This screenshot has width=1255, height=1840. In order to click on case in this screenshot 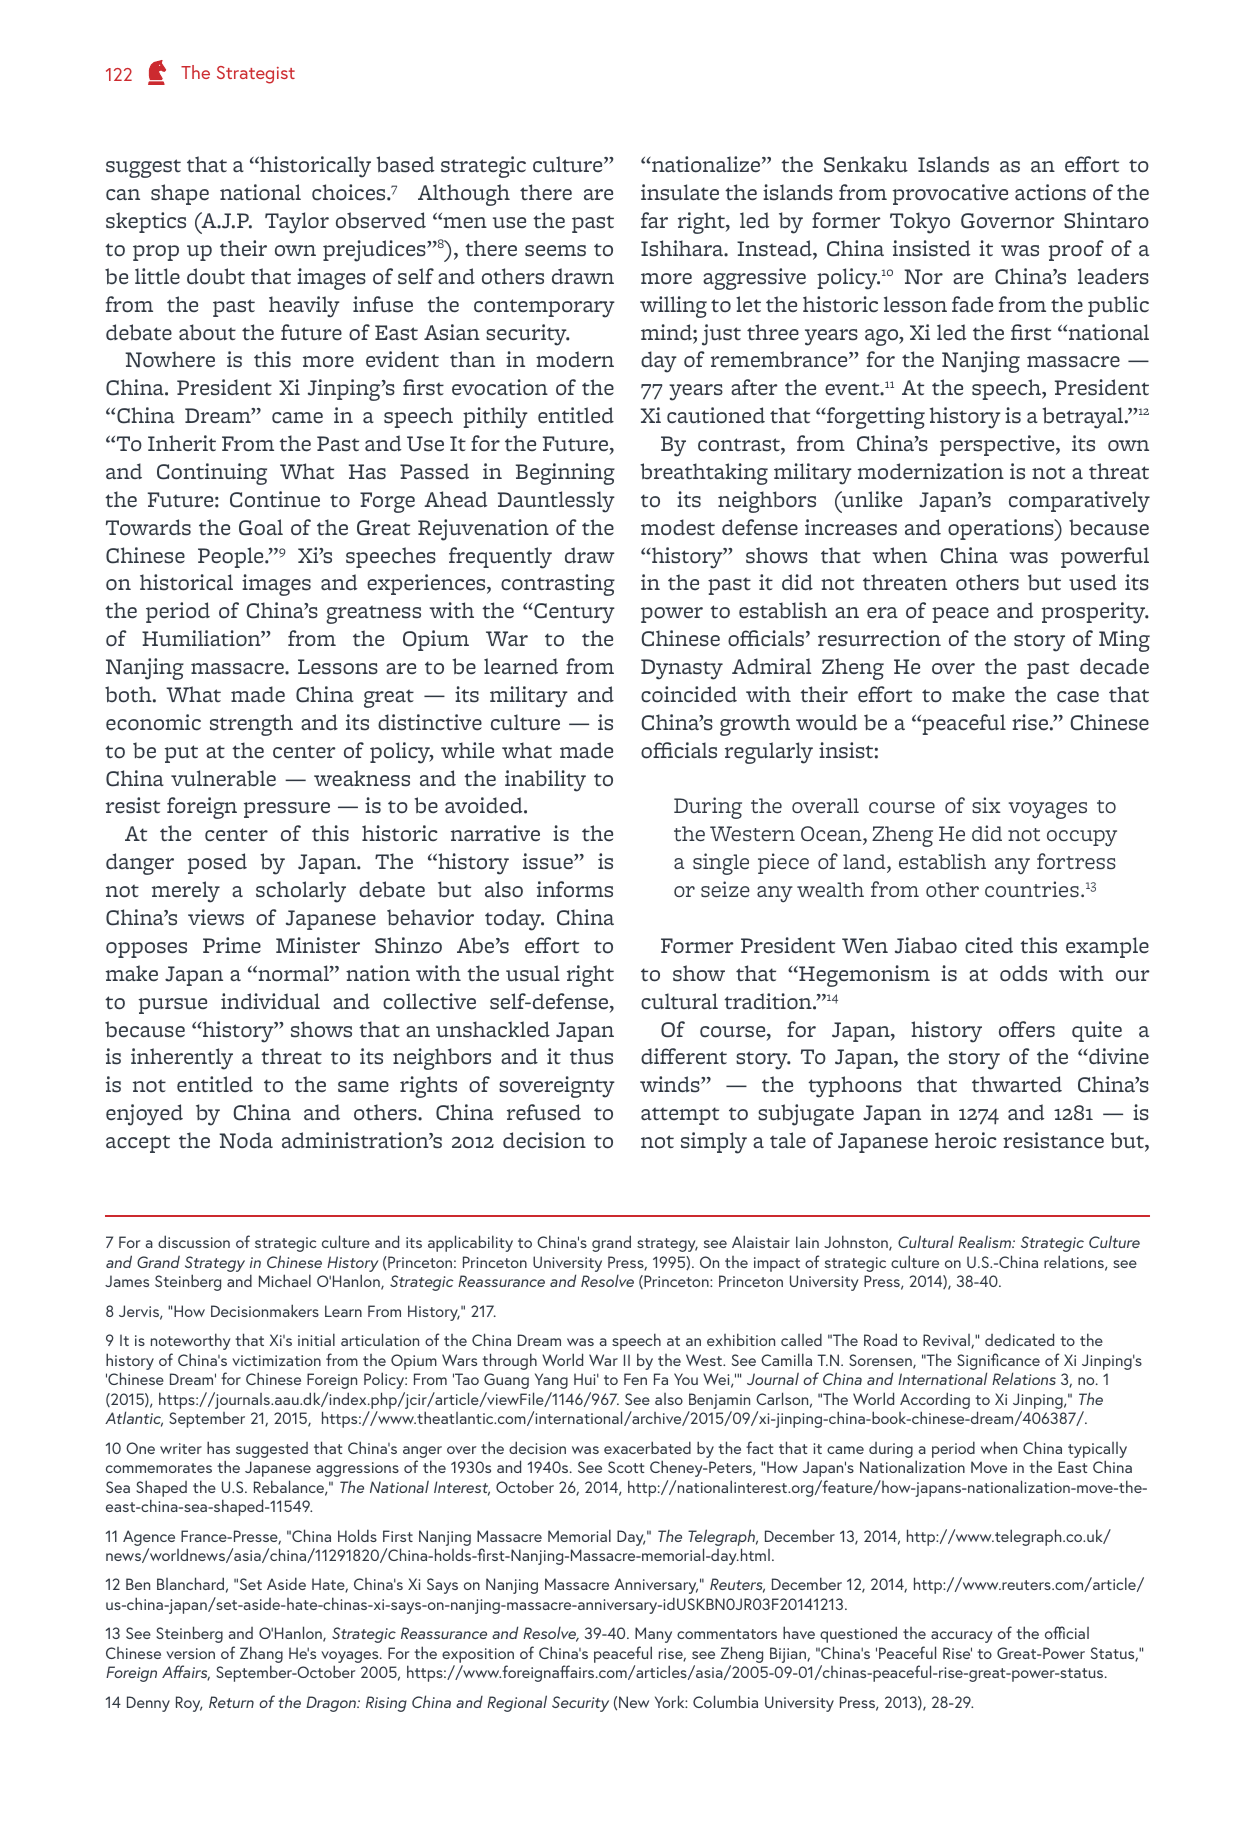, I will do `click(1078, 697)`.
